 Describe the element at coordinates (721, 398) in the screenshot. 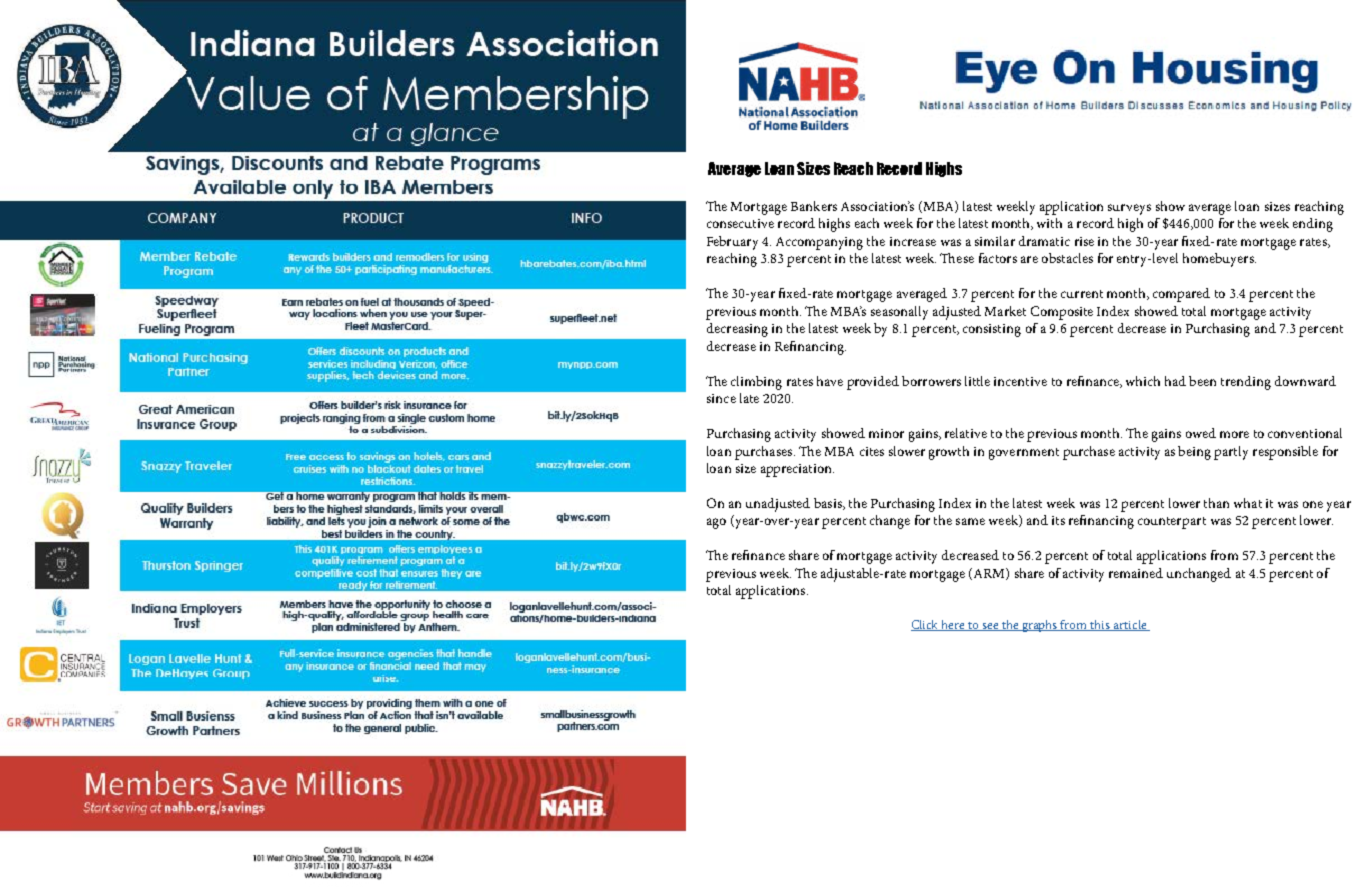

I see `since` at that location.
